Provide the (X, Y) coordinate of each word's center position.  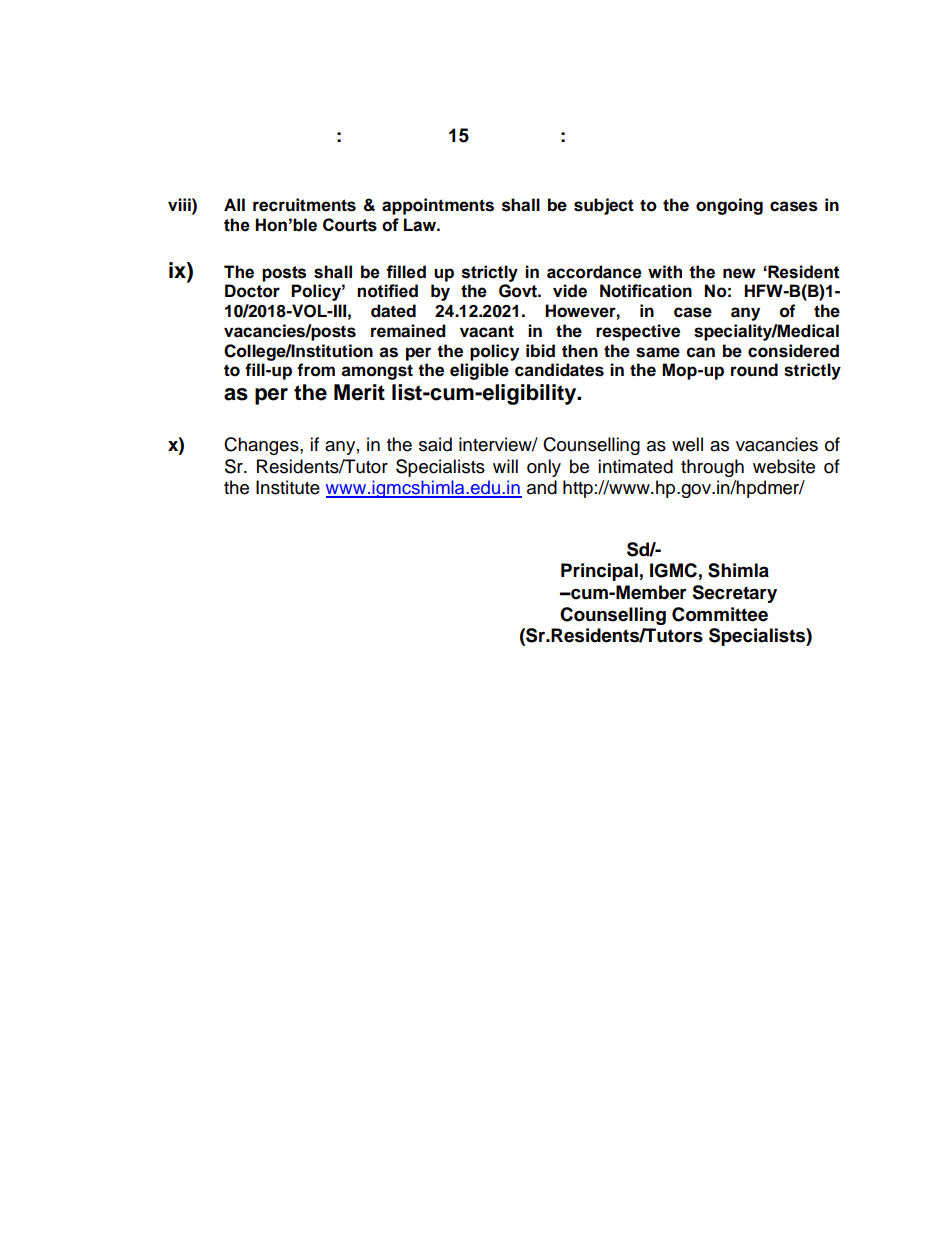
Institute (288, 487)
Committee (720, 614)
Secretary (734, 594)
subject (604, 206)
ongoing (729, 206)
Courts (350, 225)
